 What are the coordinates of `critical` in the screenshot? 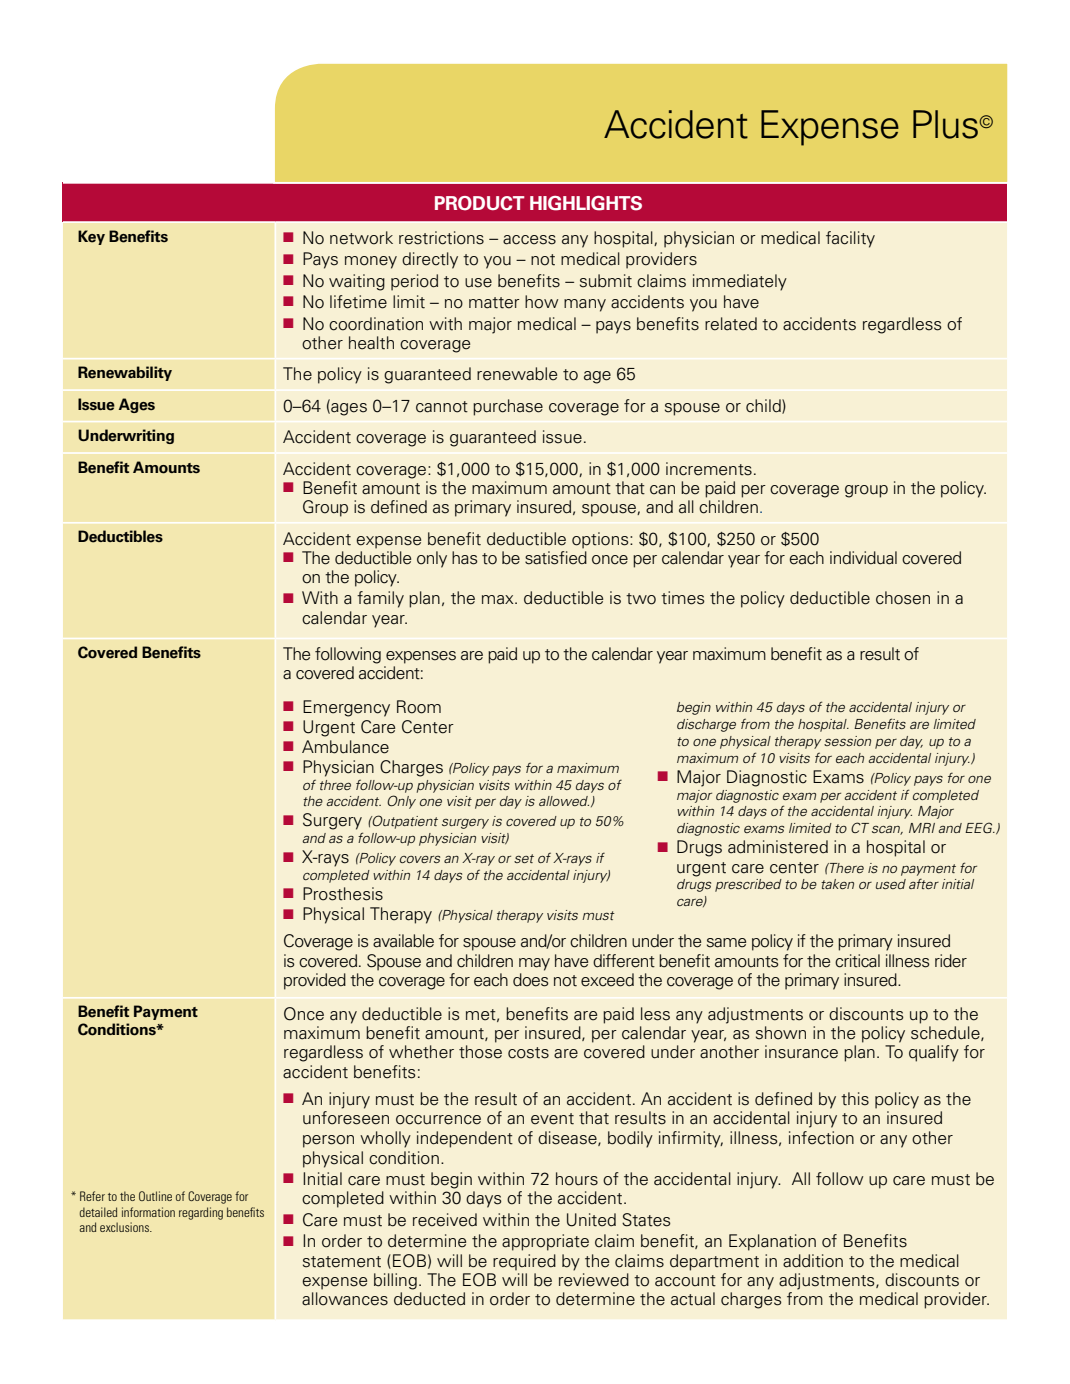 It's located at (857, 961).
